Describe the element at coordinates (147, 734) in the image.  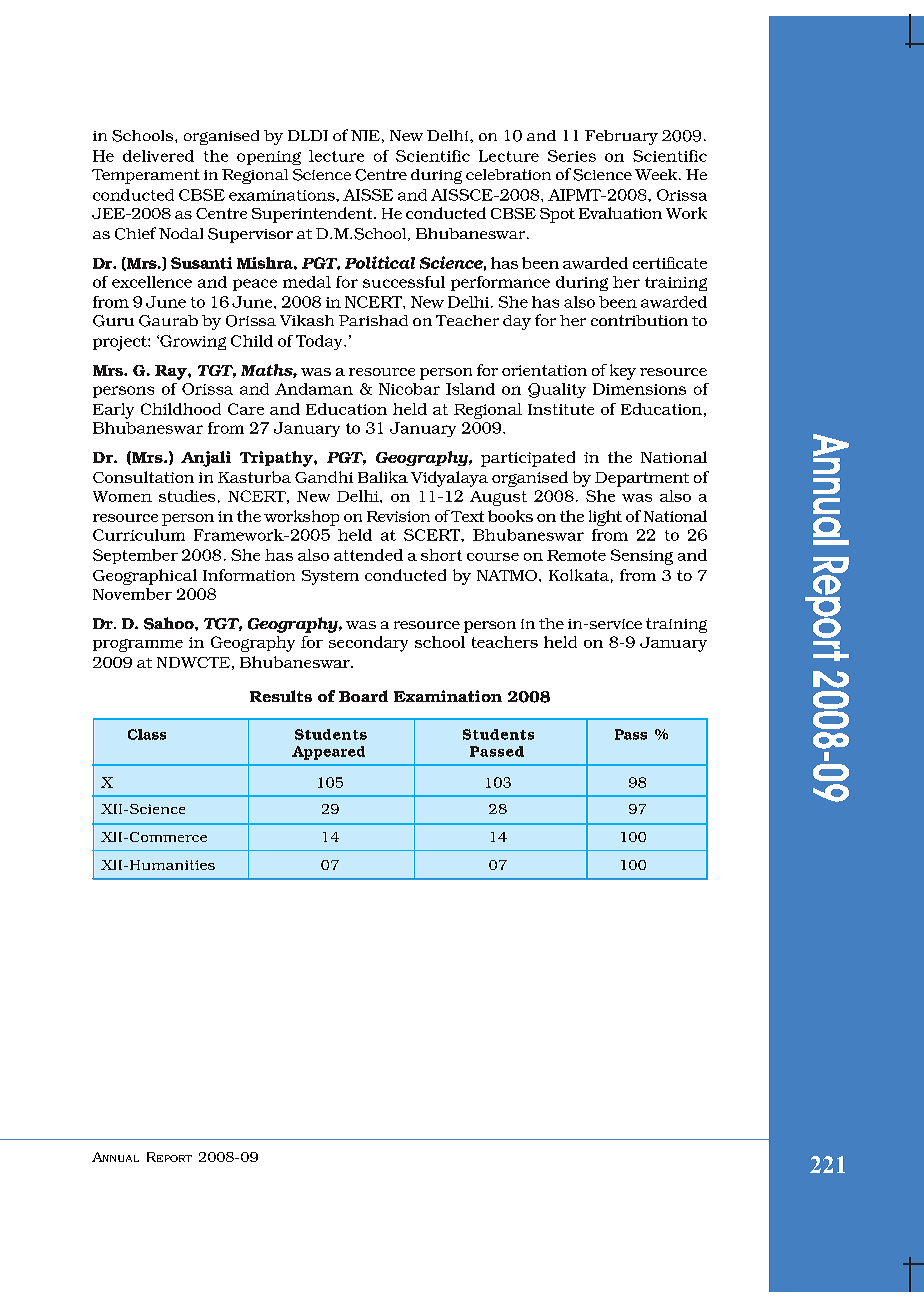
I see `Class` at that location.
